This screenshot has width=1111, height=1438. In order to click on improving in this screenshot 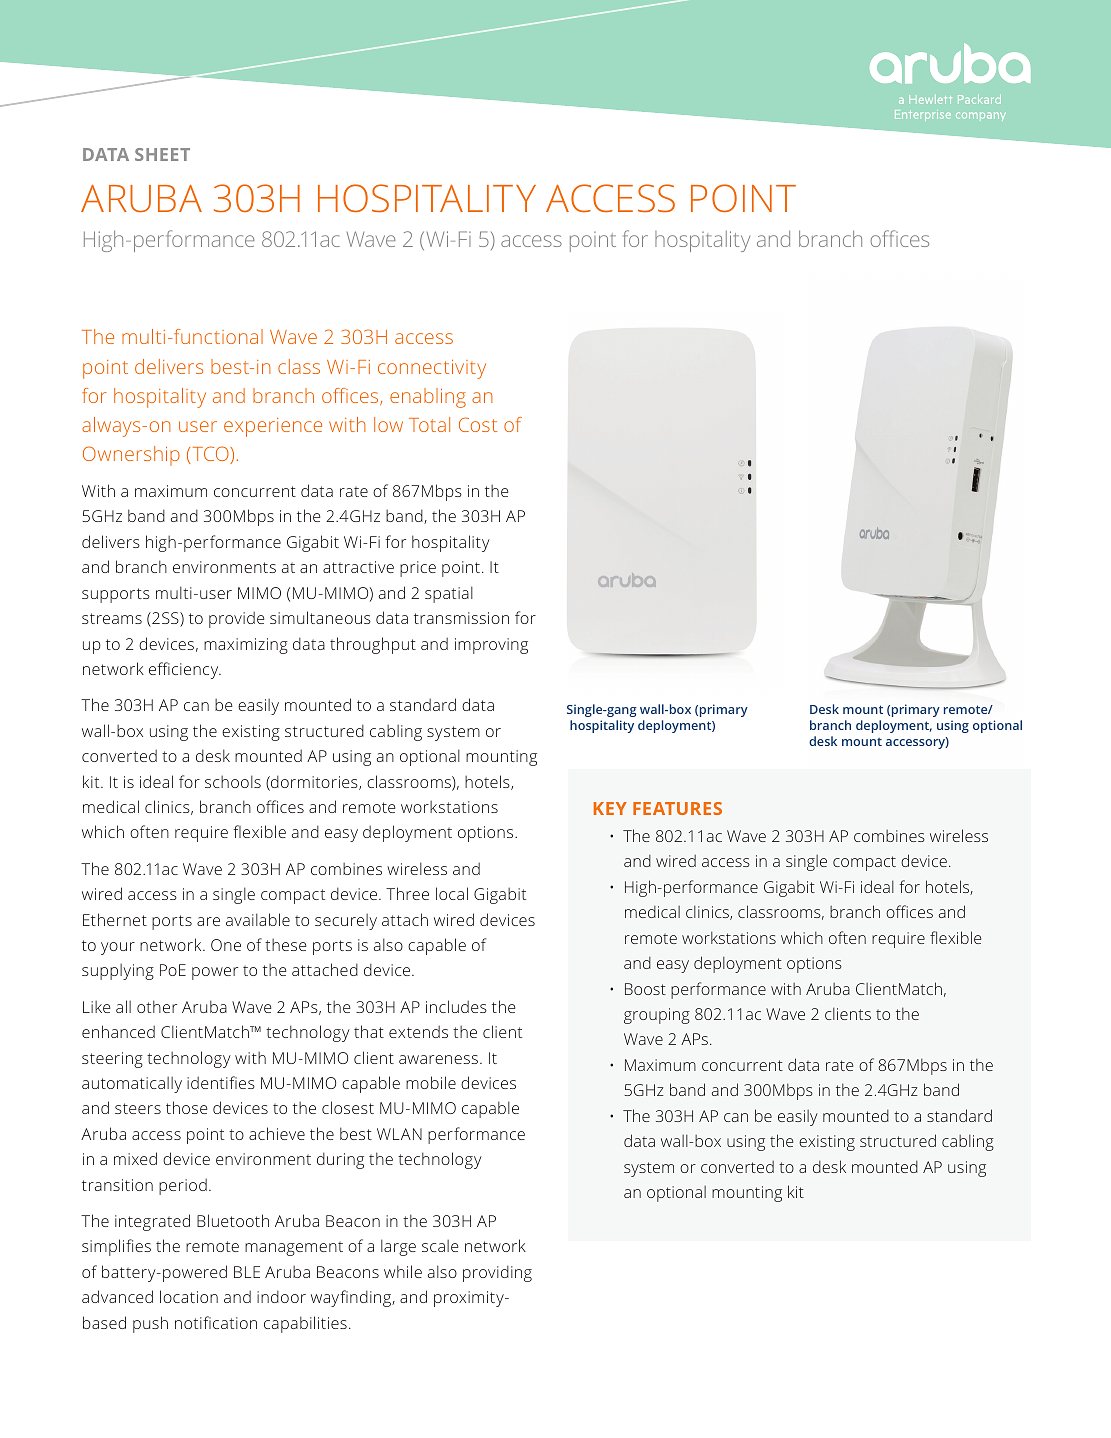, I will do `click(491, 646)`.
